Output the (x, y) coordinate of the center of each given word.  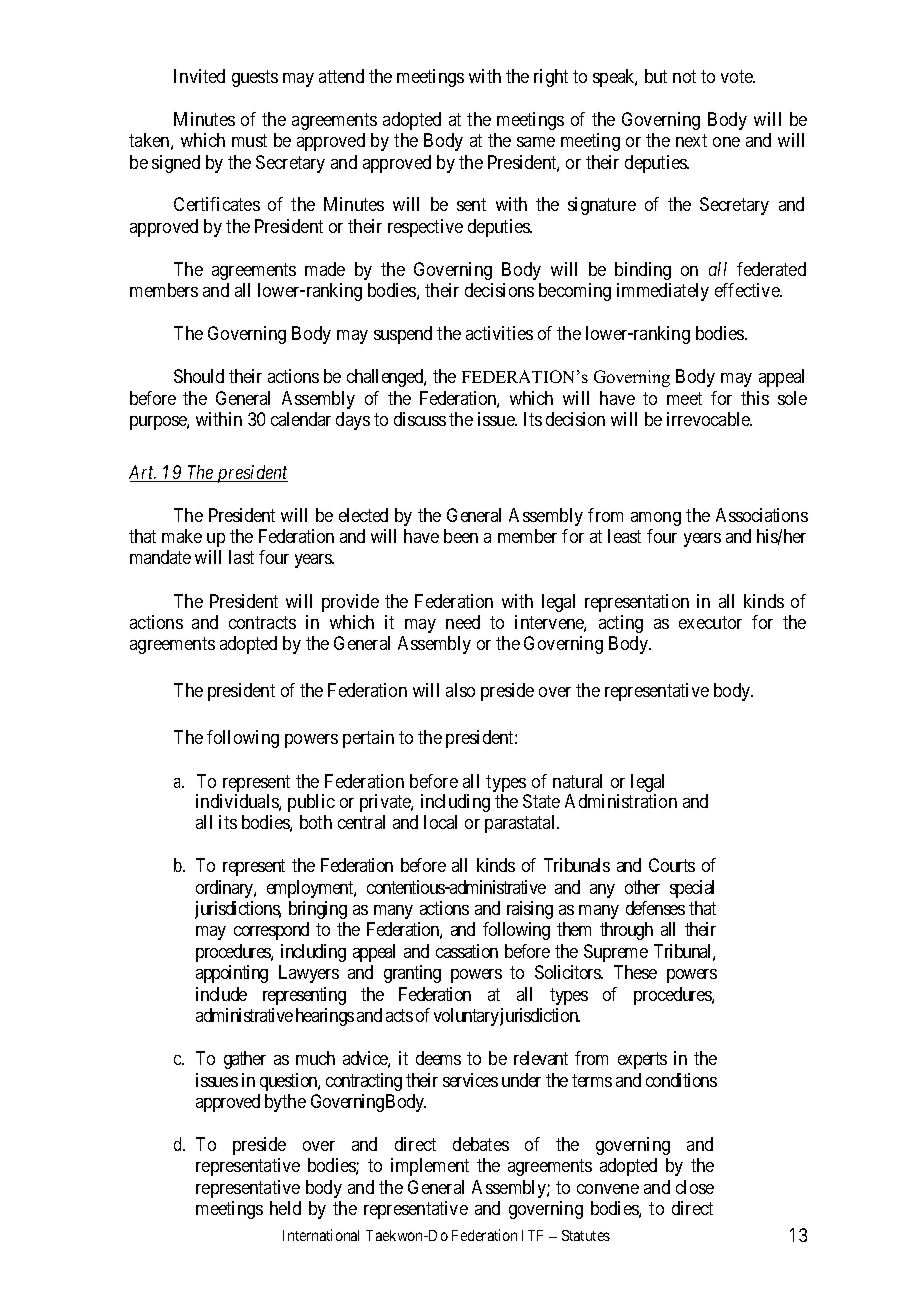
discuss (420, 419)
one (726, 142)
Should (199, 376)
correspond (271, 931)
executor (710, 622)
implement (430, 1167)
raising (530, 910)
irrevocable (709, 419)
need (463, 622)
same (536, 142)
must (249, 140)
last (241, 557)
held (285, 1208)
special (692, 889)
